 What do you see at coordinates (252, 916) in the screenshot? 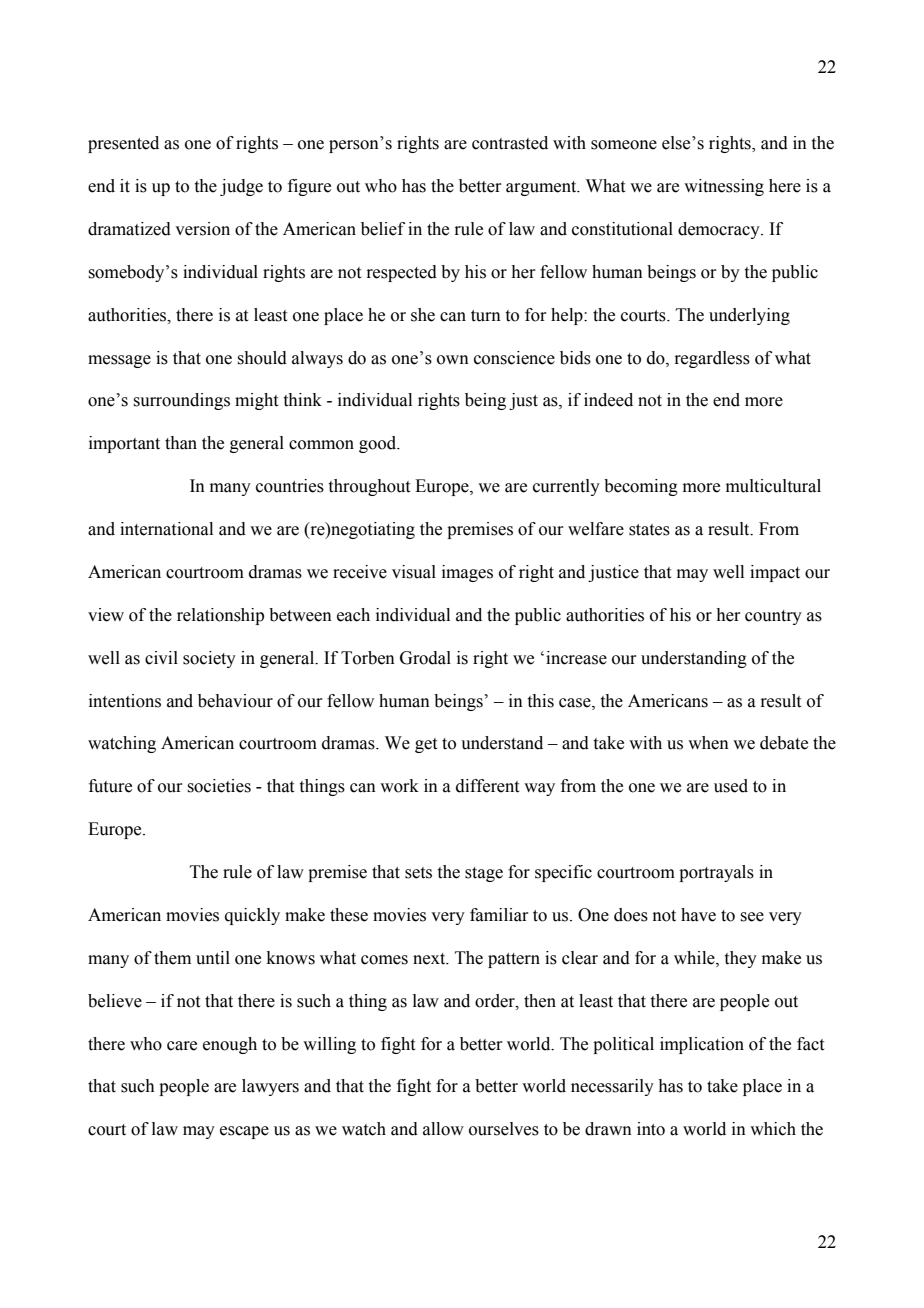
I see `quickly` at bounding box center [252, 916].
